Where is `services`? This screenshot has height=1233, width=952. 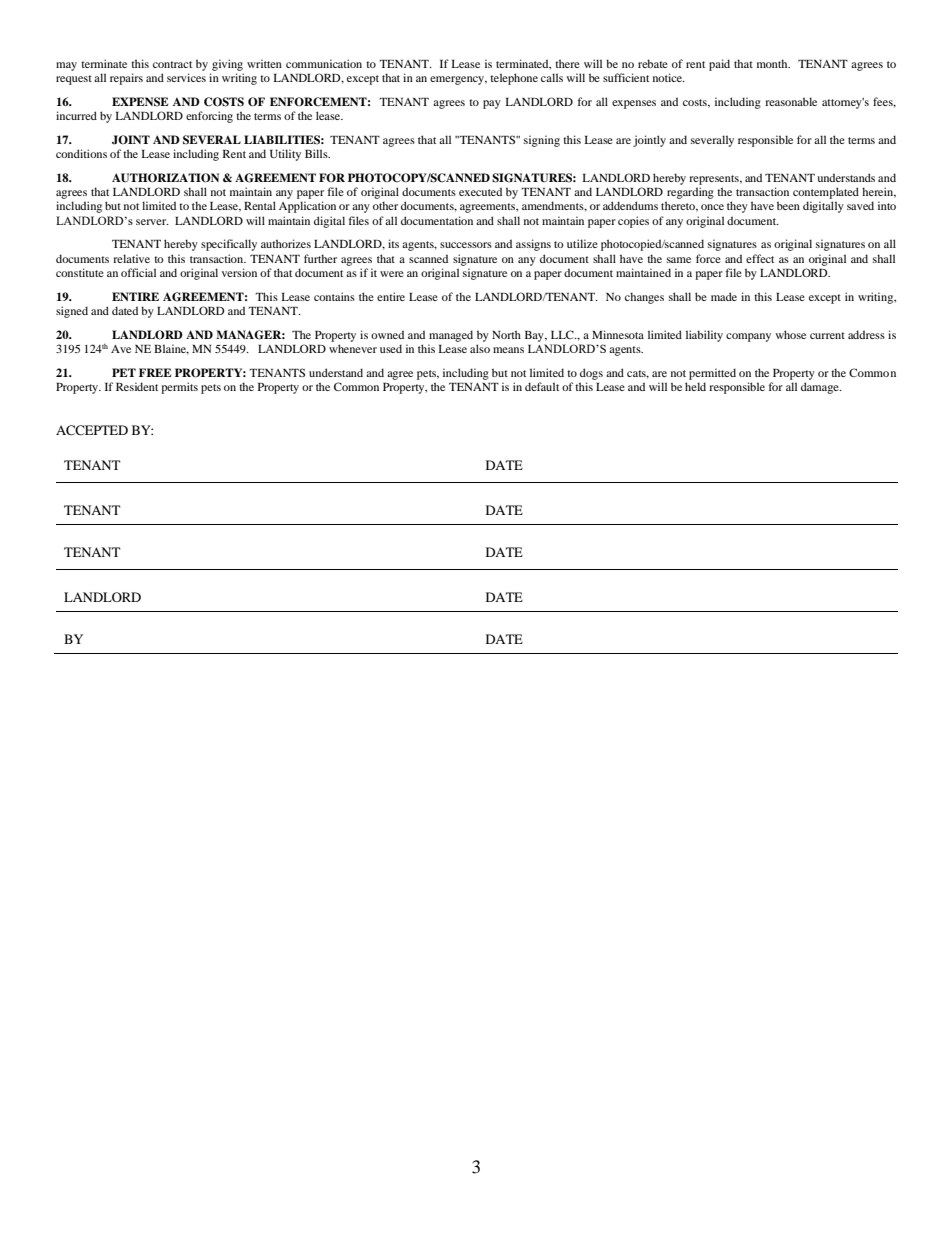
services is located at coordinates (186, 77).
